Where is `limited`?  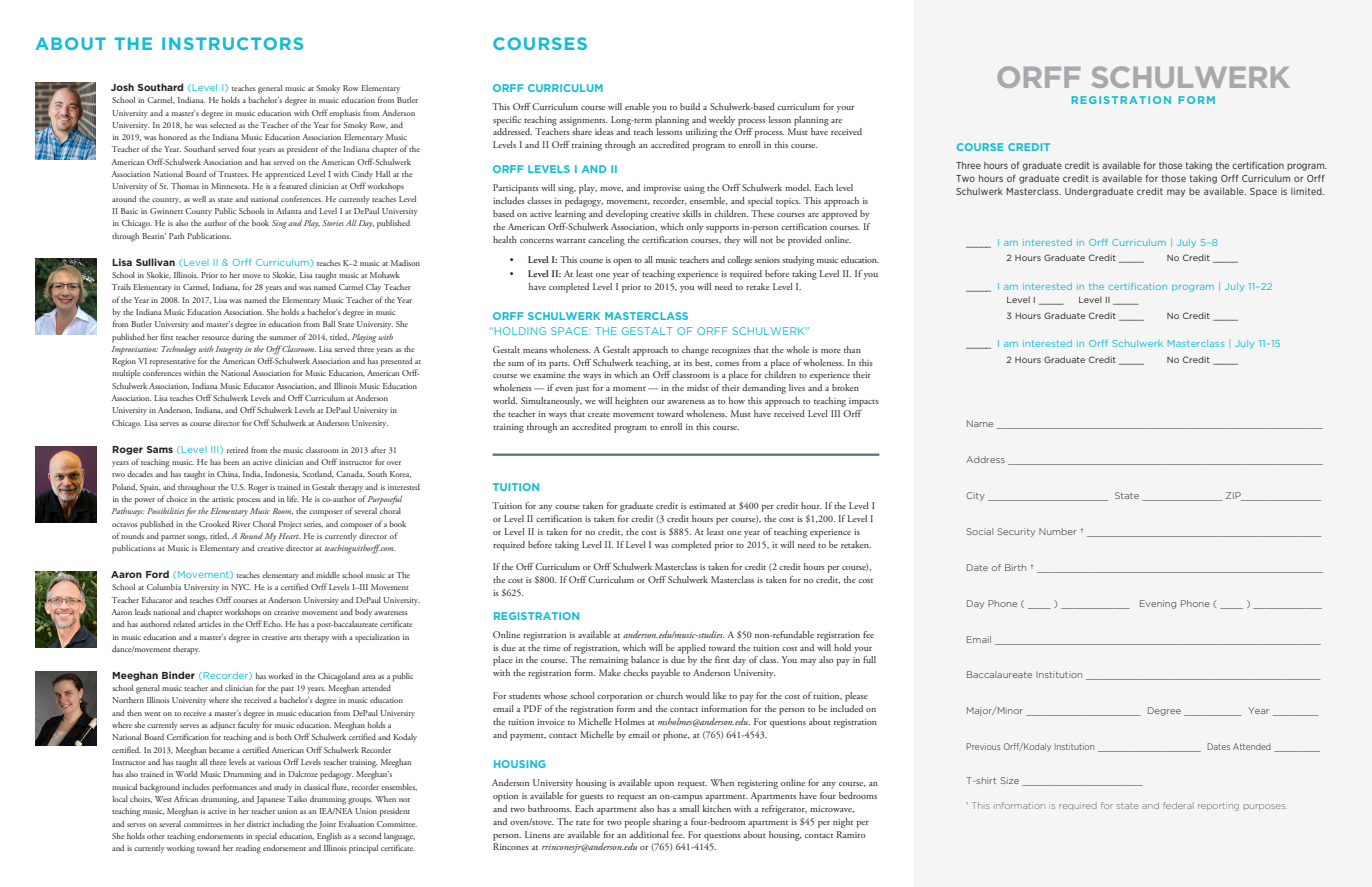
limited is located at coordinates (1307, 191).
